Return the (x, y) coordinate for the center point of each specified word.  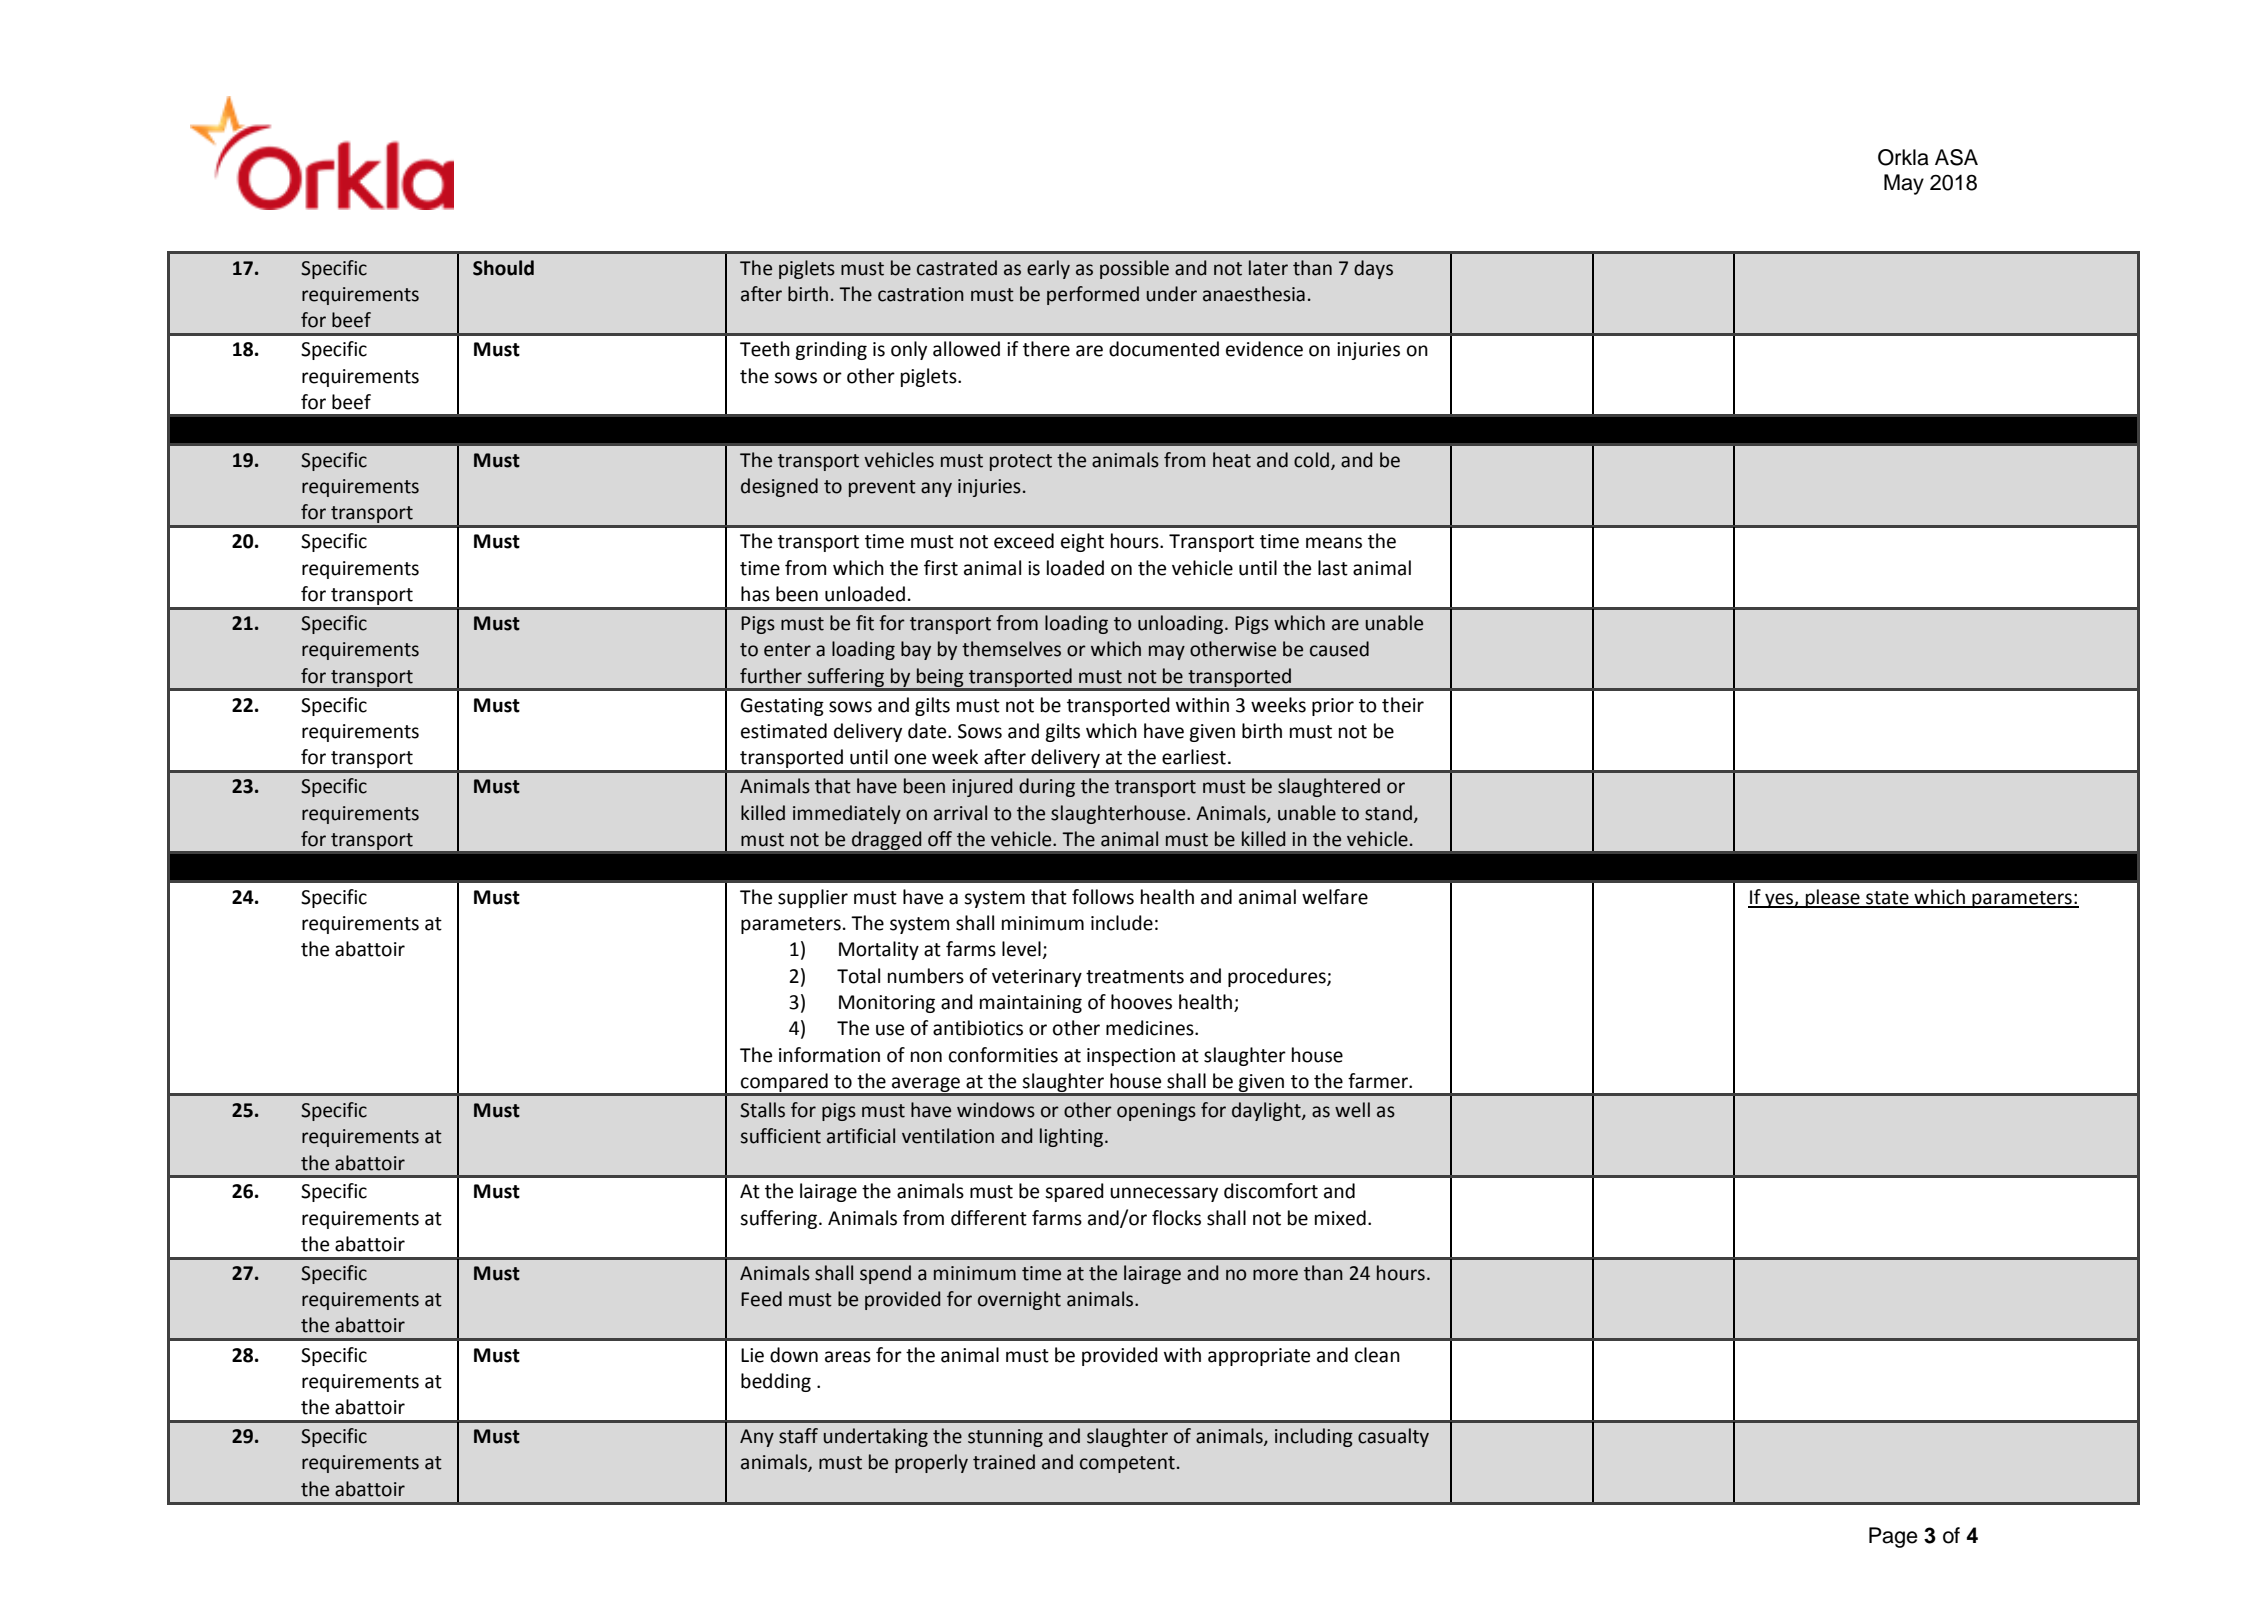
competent (1127, 1464)
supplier (813, 898)
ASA (1956, 157)
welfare (1335, 897)
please (1833, 898)
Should (503, 268)
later (1268, 268)
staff (798, 1436)
